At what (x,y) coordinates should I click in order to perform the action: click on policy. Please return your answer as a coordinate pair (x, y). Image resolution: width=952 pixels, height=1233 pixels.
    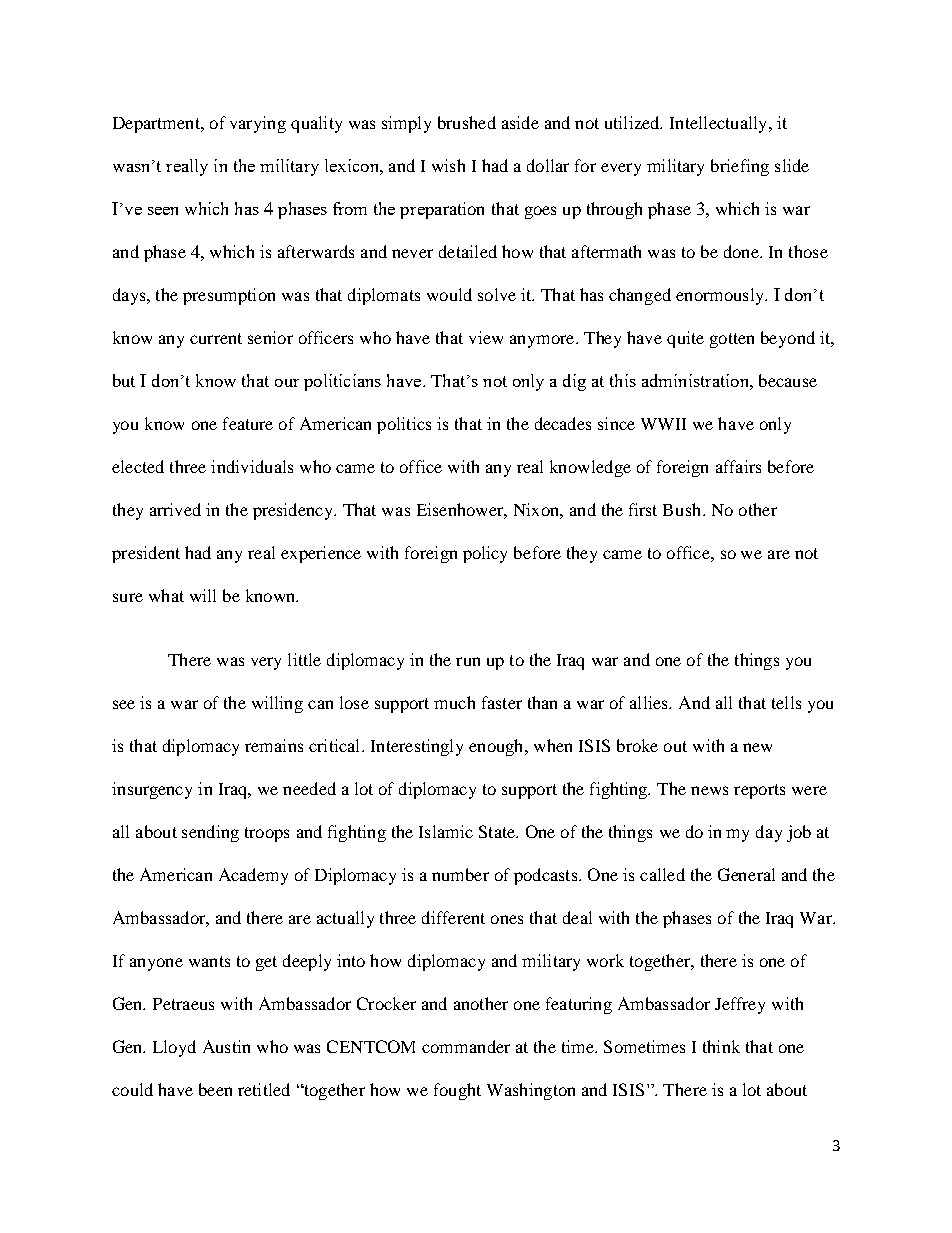
    Looking at the image, I should click on (485, 554).
